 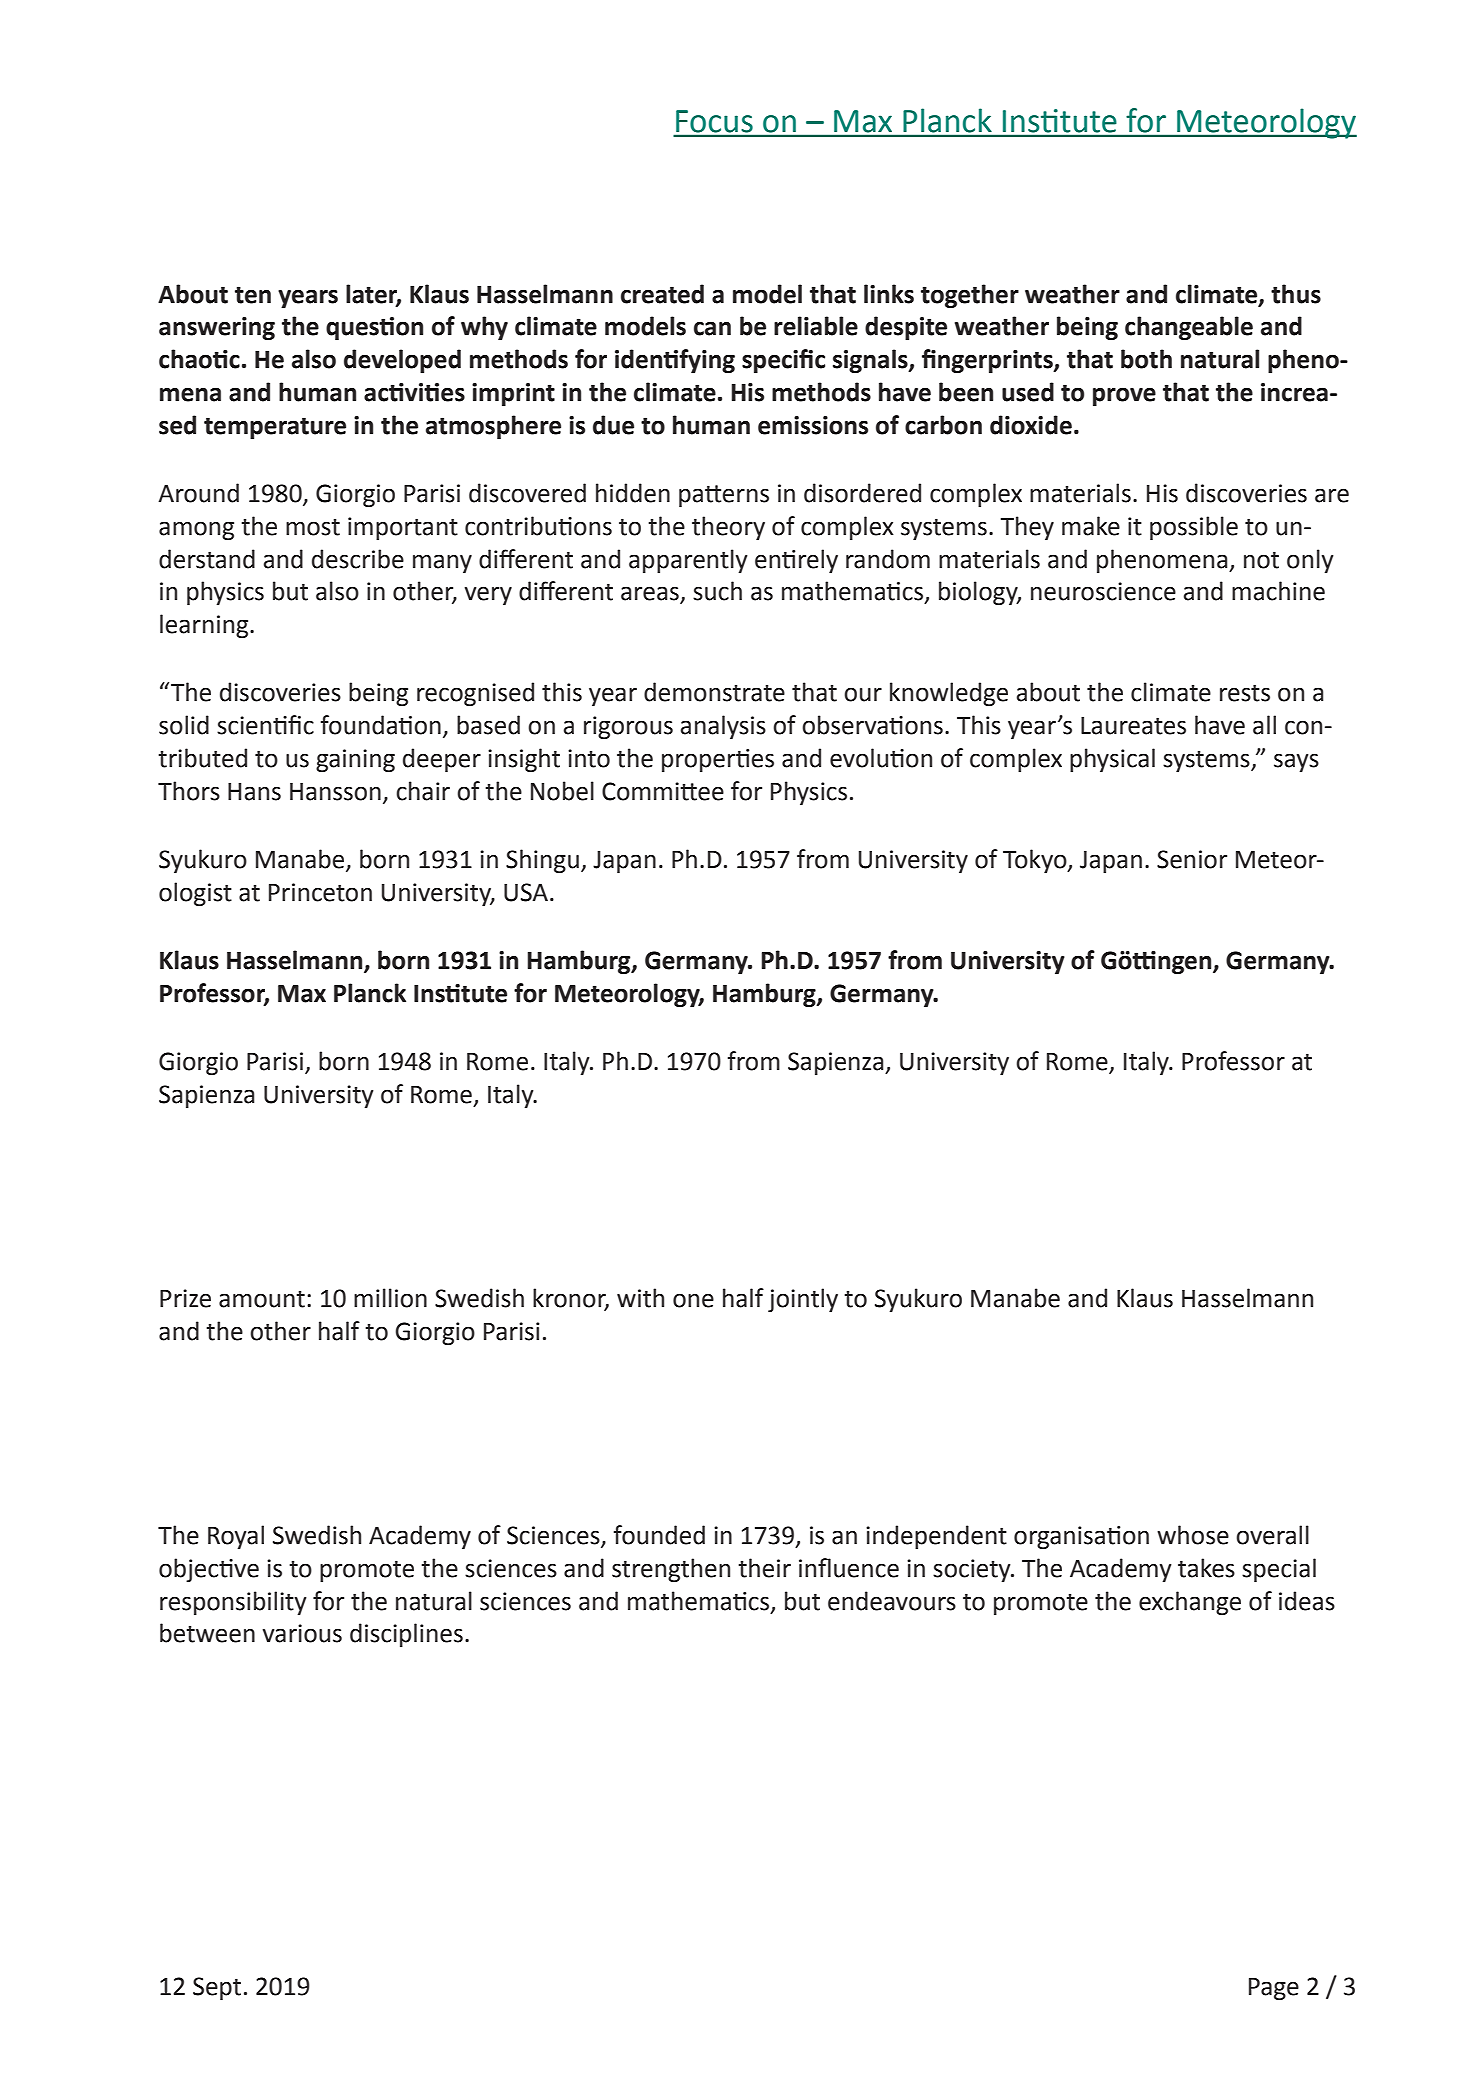 I want to click on changeable, so click(x=1189, y=328).
